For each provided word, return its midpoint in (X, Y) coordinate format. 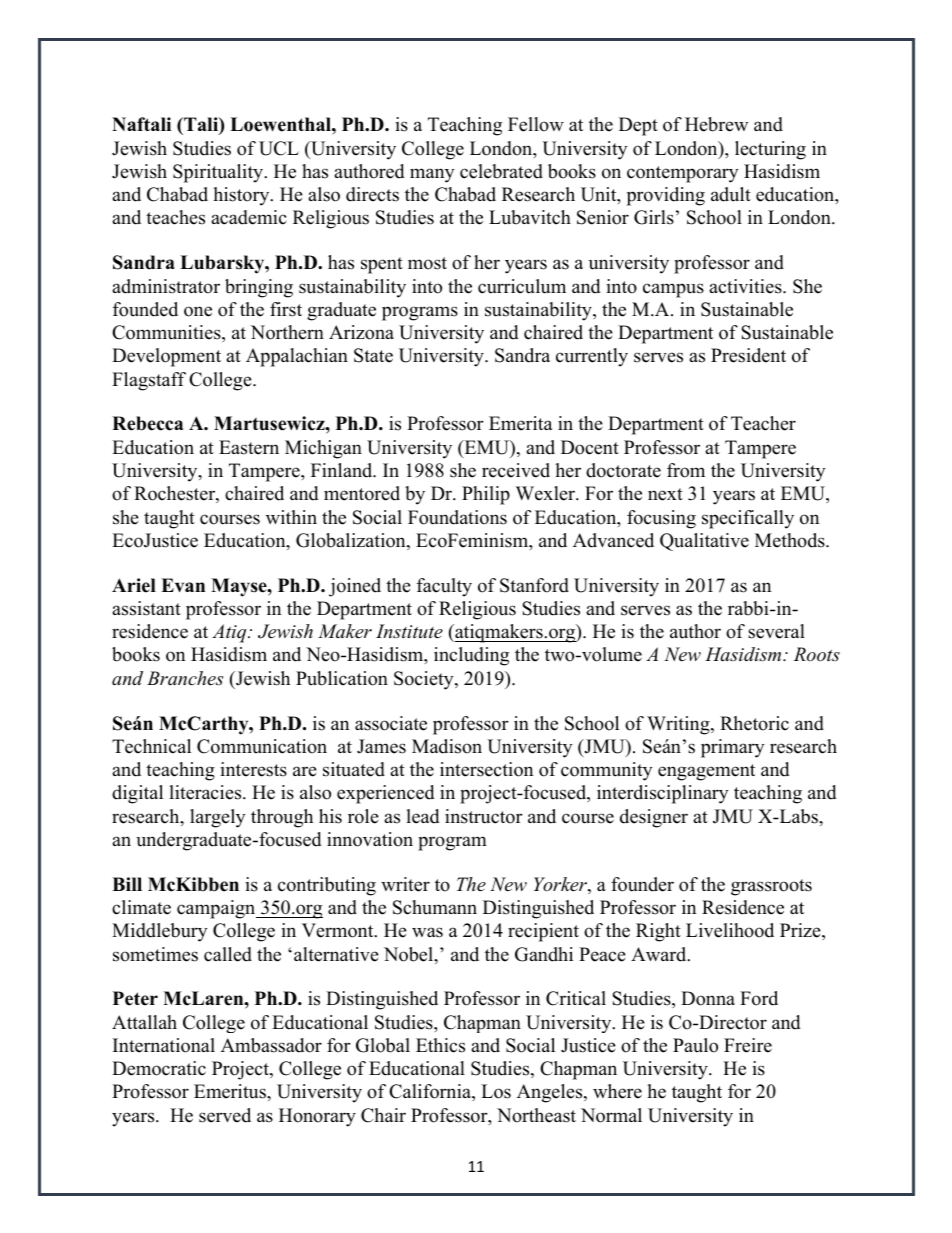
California (431, 1092)
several (776, 631)
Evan (183, 585)
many (432, 175)
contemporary (682, 174)
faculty (444, 587)
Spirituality (219, 173)
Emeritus (231, 1091)
